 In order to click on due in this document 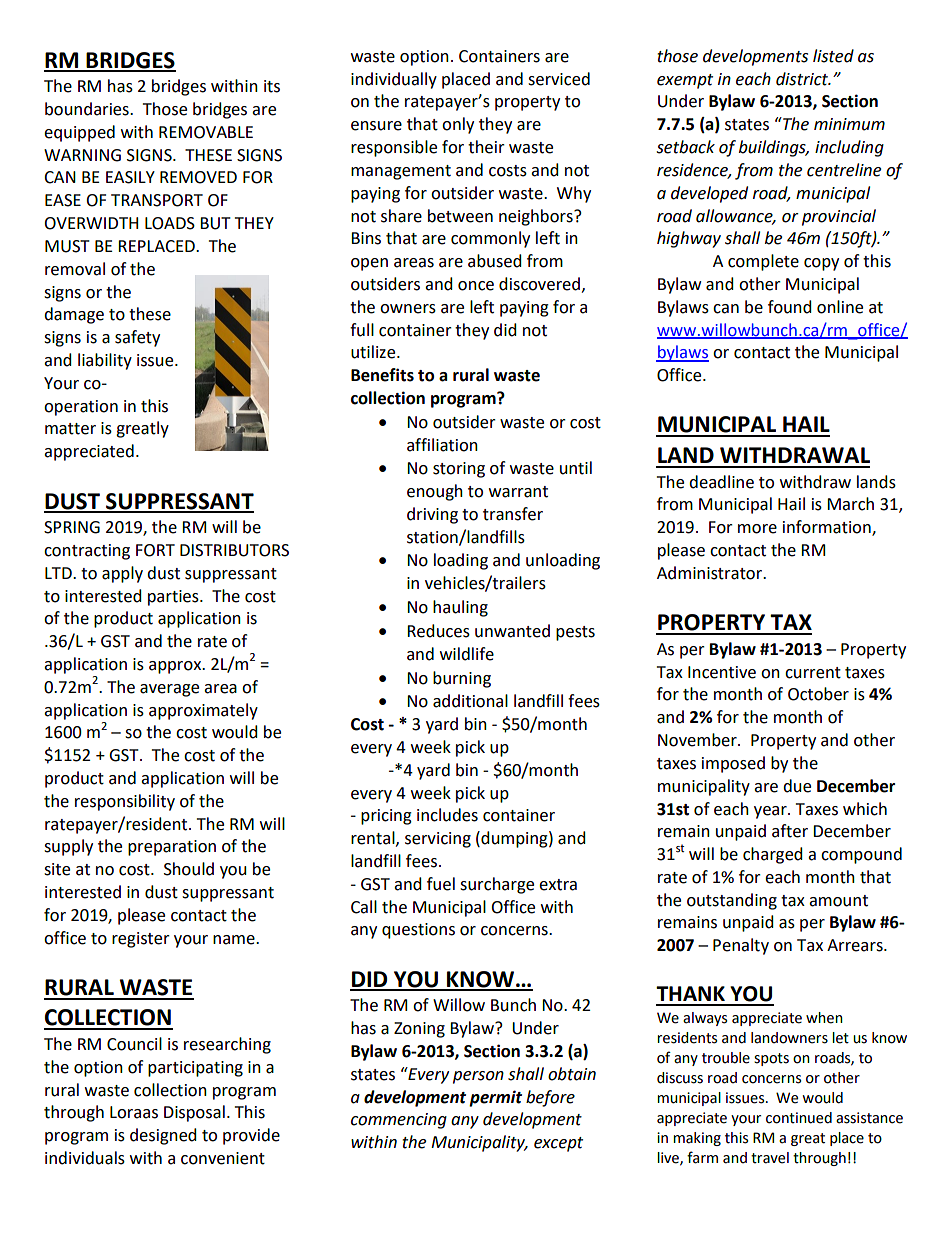, I will do `click(797, 786)`.
